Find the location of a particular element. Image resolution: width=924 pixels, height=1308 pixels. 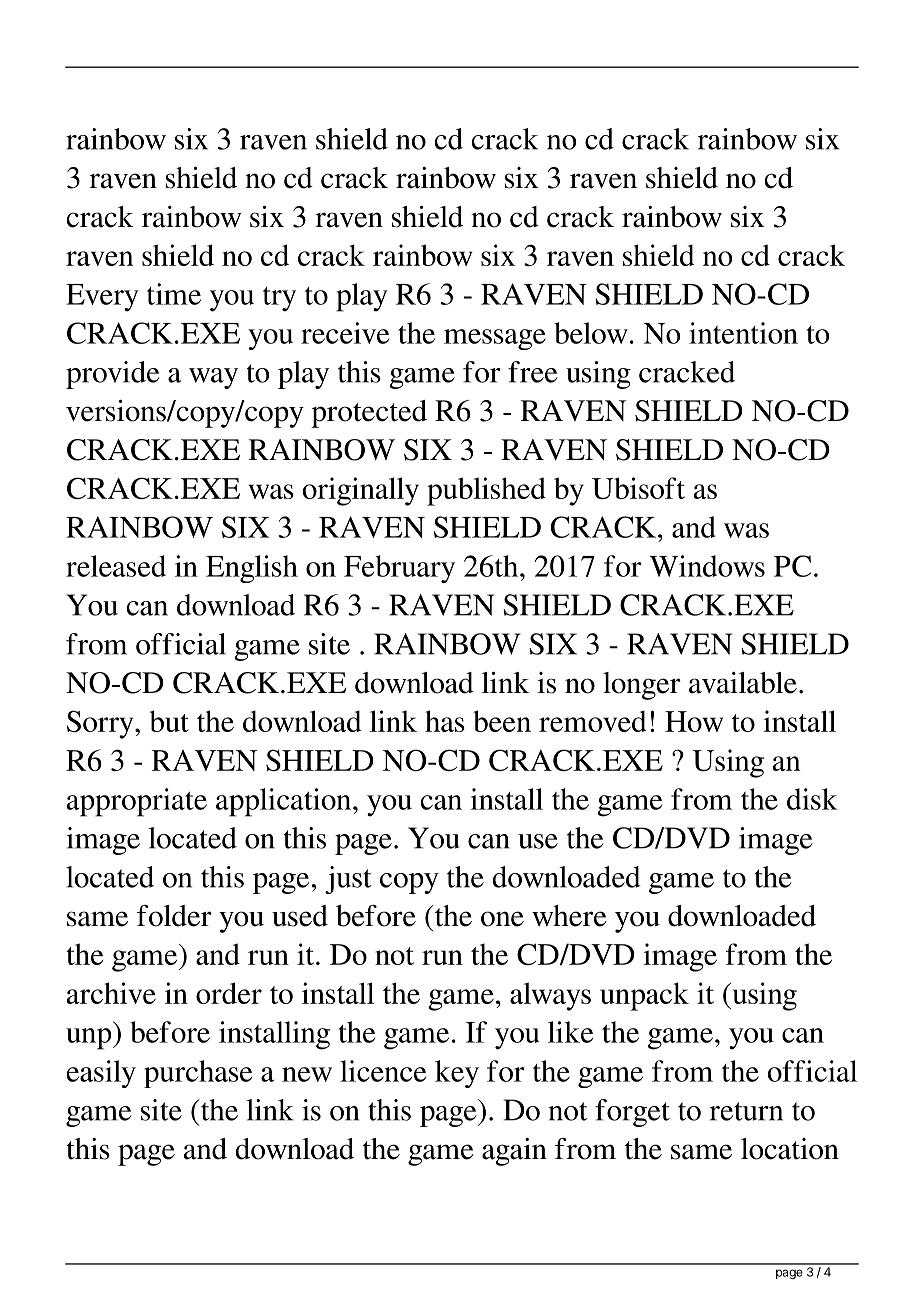

one is located at coordinates (502, 919).
